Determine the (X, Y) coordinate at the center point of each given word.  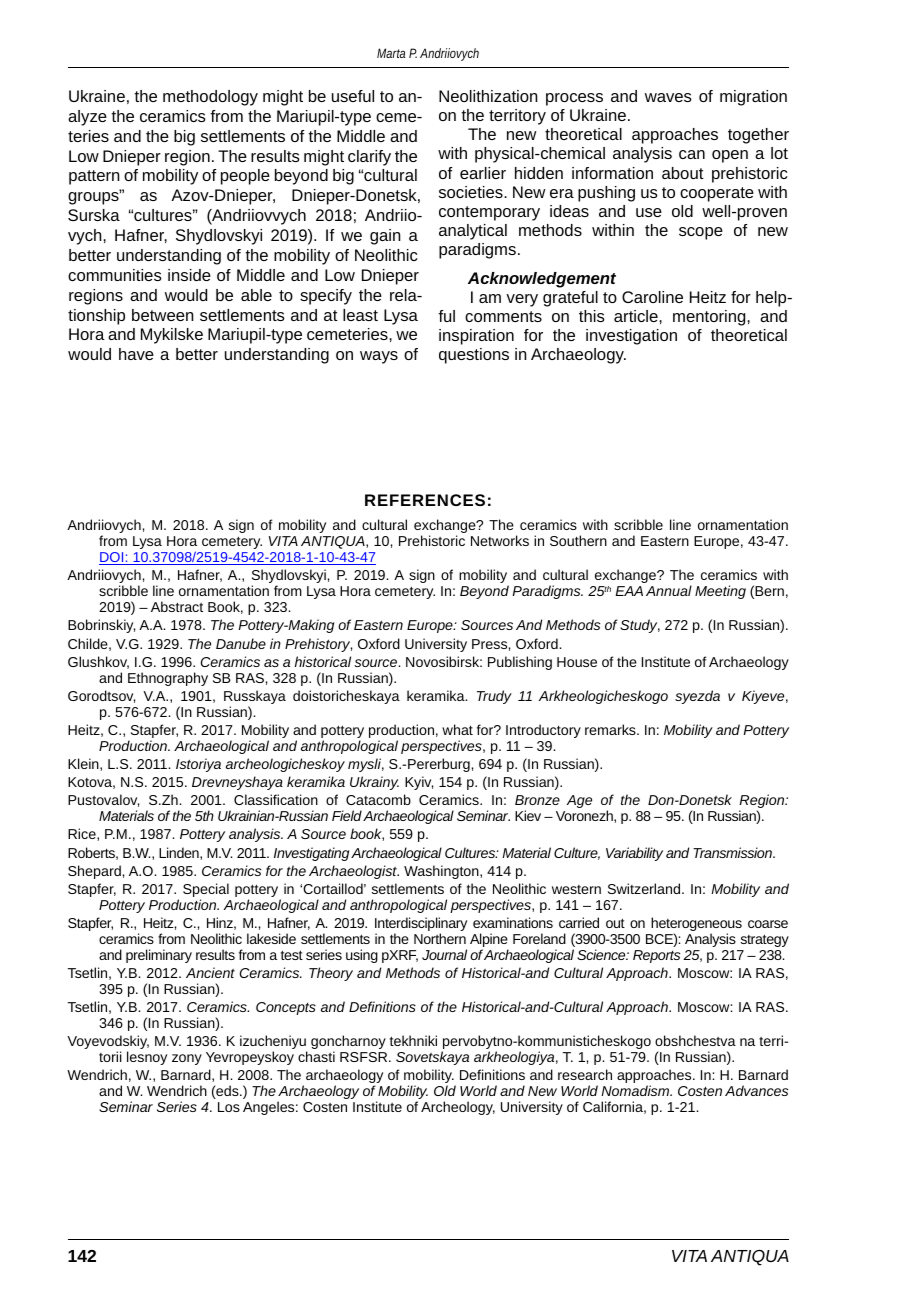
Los (229, 1107)
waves (668, 97)
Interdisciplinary (421, 925)
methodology (210, 98)
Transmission (733, 852)
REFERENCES (425, 500)
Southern (578, 540)
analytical (473, 232)
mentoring (710, 318)
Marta (391, 53)
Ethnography (168, 679)
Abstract (177, 606)
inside (189, 275)
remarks (611, 729)
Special (206, 891)
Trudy (494, 697)
